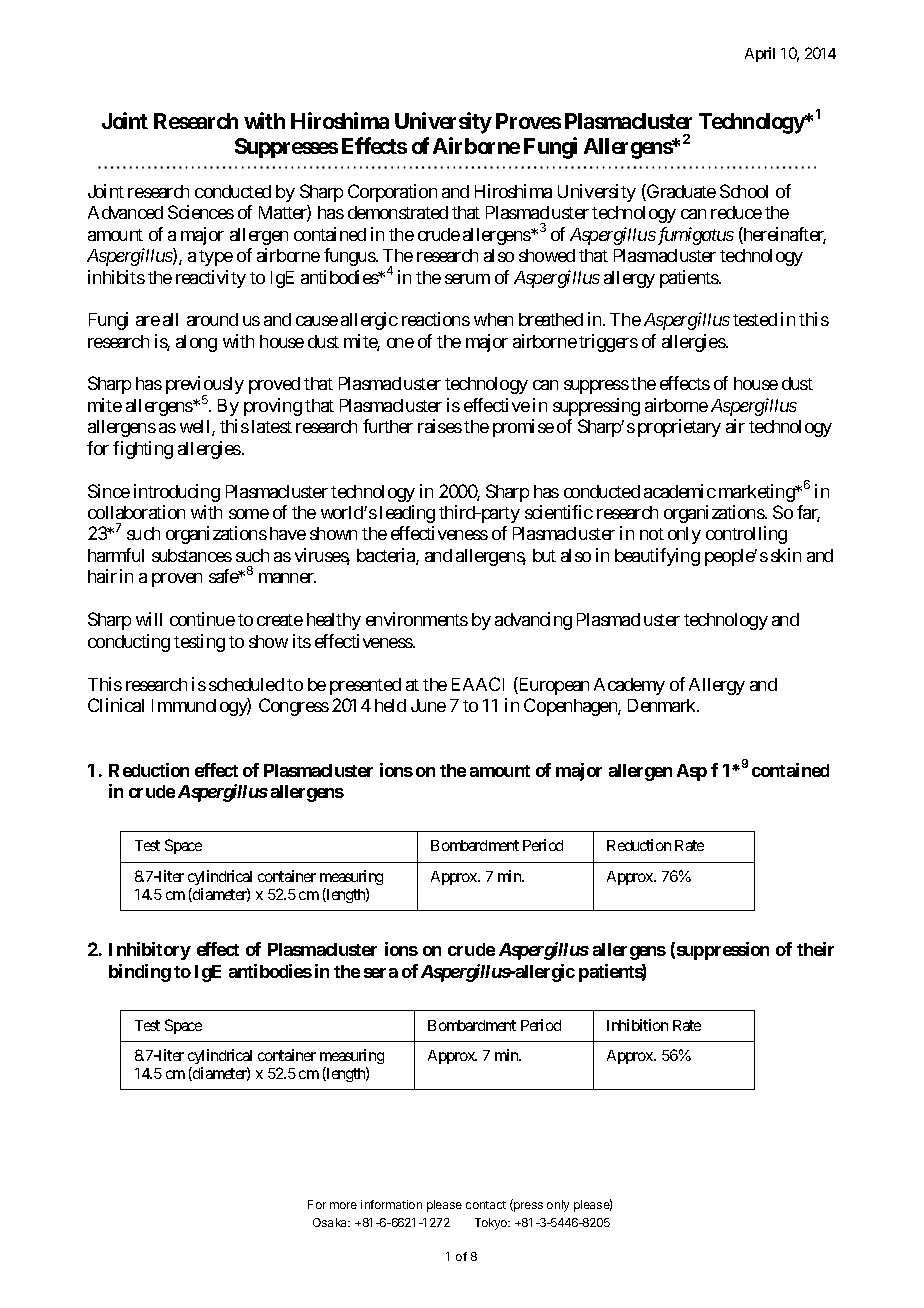  I want to click on Sciences, so click(201, 212).
